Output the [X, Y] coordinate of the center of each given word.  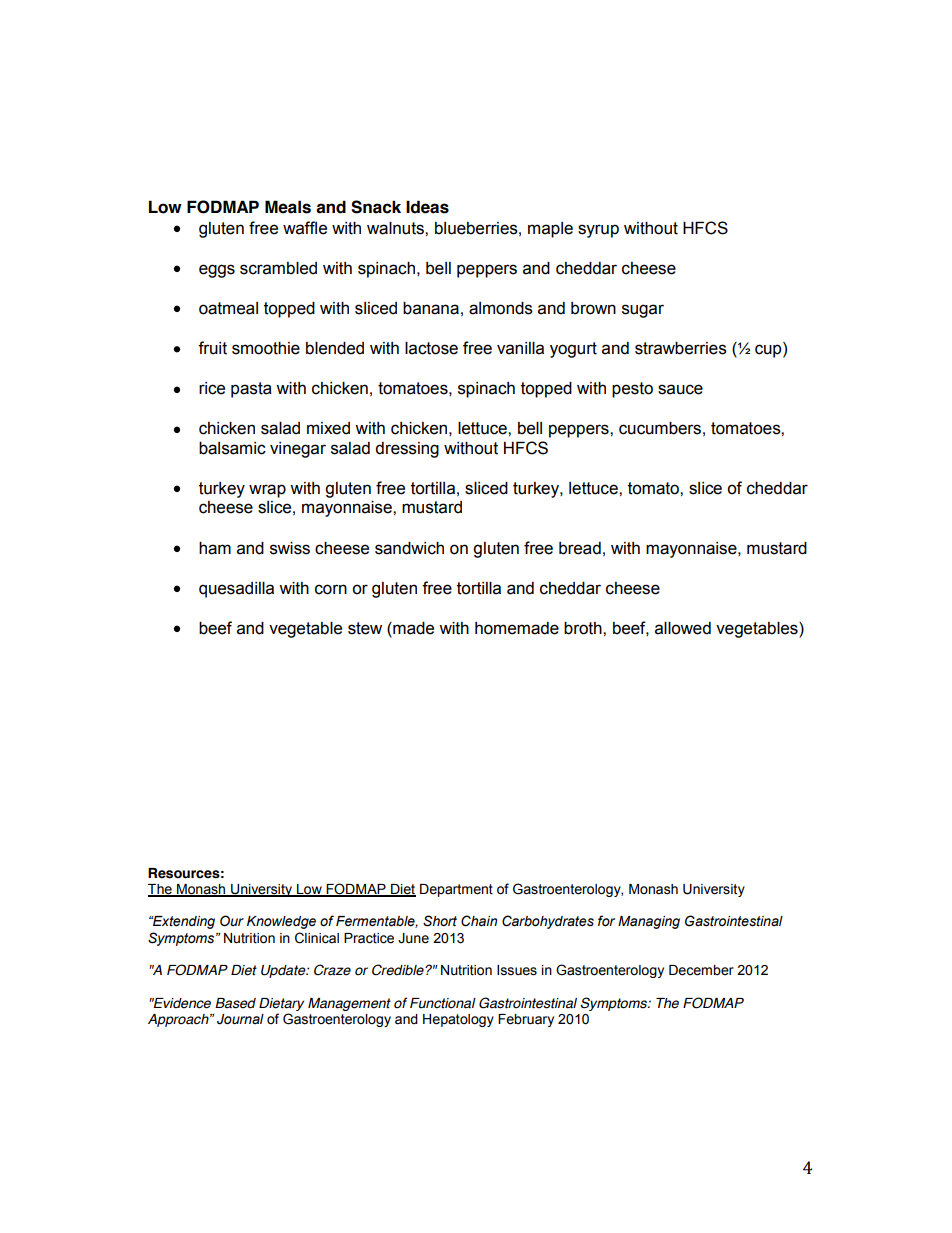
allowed [683, 628]
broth [584, 628]
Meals [288, 207]
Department [456, 890]
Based [235, 1003]
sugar [643, 311]
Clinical [317, 938]
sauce [680, 389]
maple [550, 230]
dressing [407, 450]
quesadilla [236, 590]
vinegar [298, 450]
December [701, 970]
